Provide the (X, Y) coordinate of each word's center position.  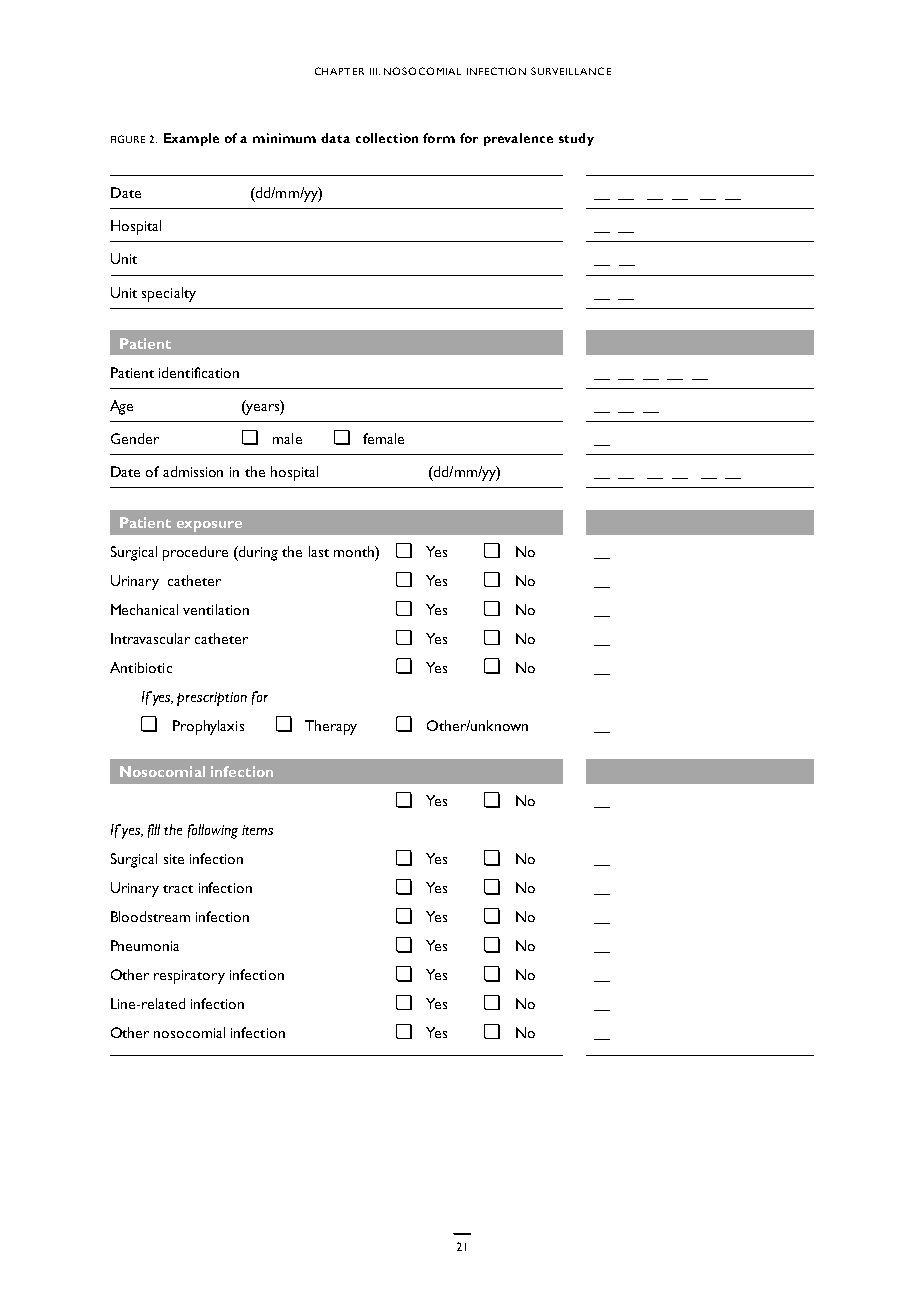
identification (199, 372)
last (319, 551)
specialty (169, 294)
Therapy (331, 727)
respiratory (189, 977)
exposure (209, 526)
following (213, 831)
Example (191, 139)
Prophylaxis (208, 727)
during (257, 553)
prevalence (518, 139)
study (576, 139)
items (257, 830)
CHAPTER (339, 71)
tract (178, 889)
